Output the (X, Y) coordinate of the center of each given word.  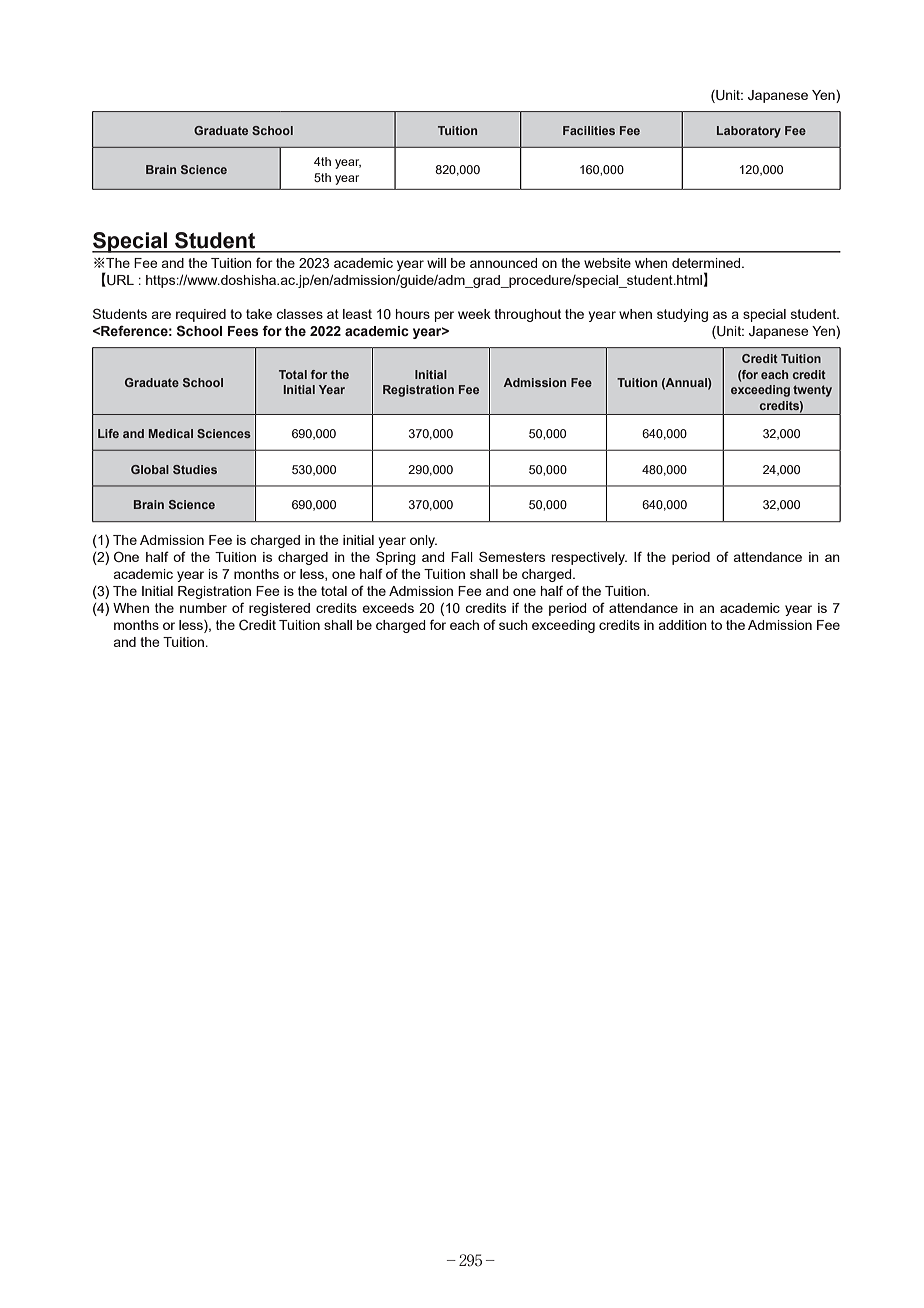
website (607, 263)
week (474, 314)
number (203, 608)
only (423, 541)
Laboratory (749, 132)
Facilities (589, 130)
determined (707, 263)
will (436, 263)
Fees (243, 331)
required (201, 315)
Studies (195, 469)
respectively (589, 558)
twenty (812, 391)
